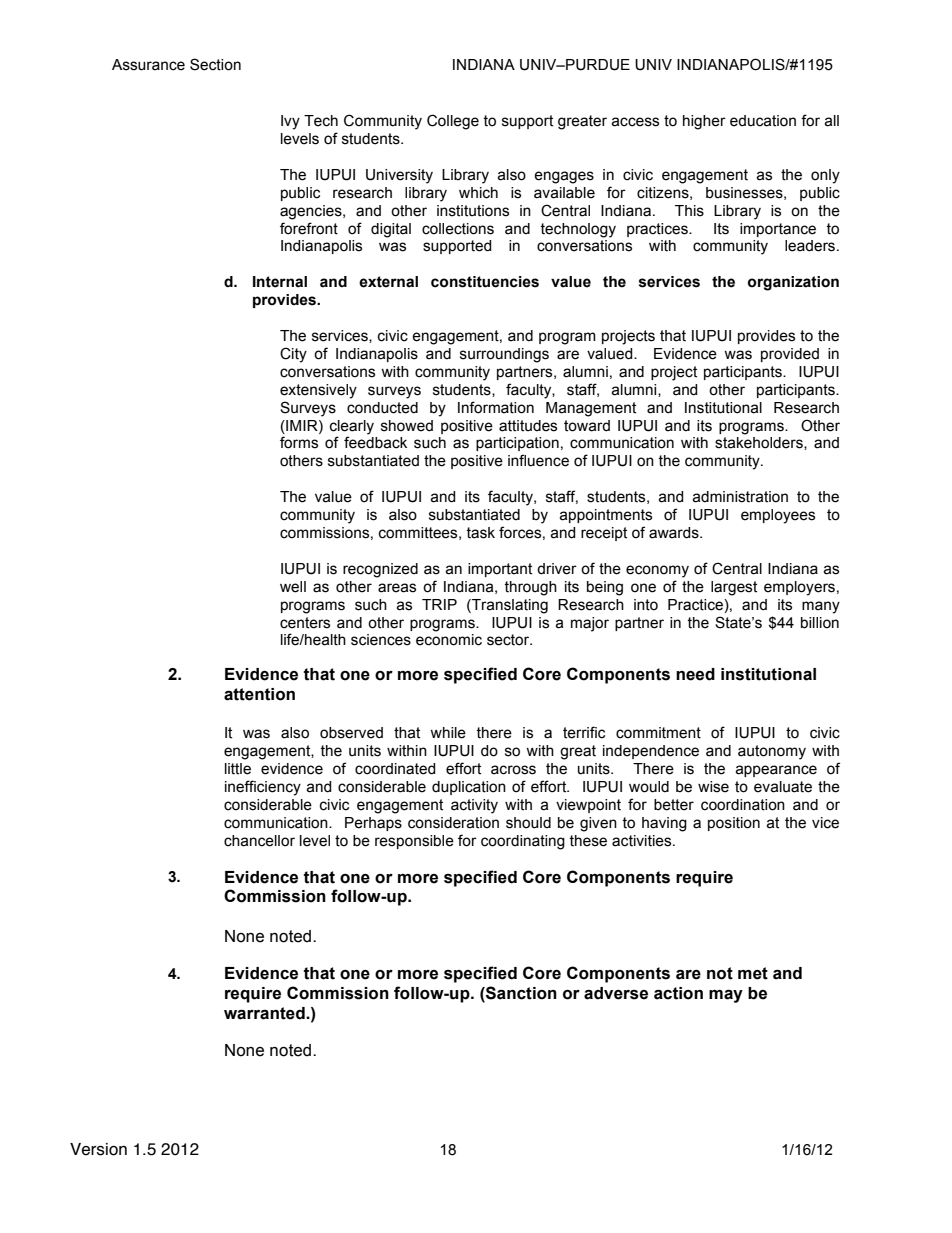  I want to click on Sanction, so click(520, 994).
